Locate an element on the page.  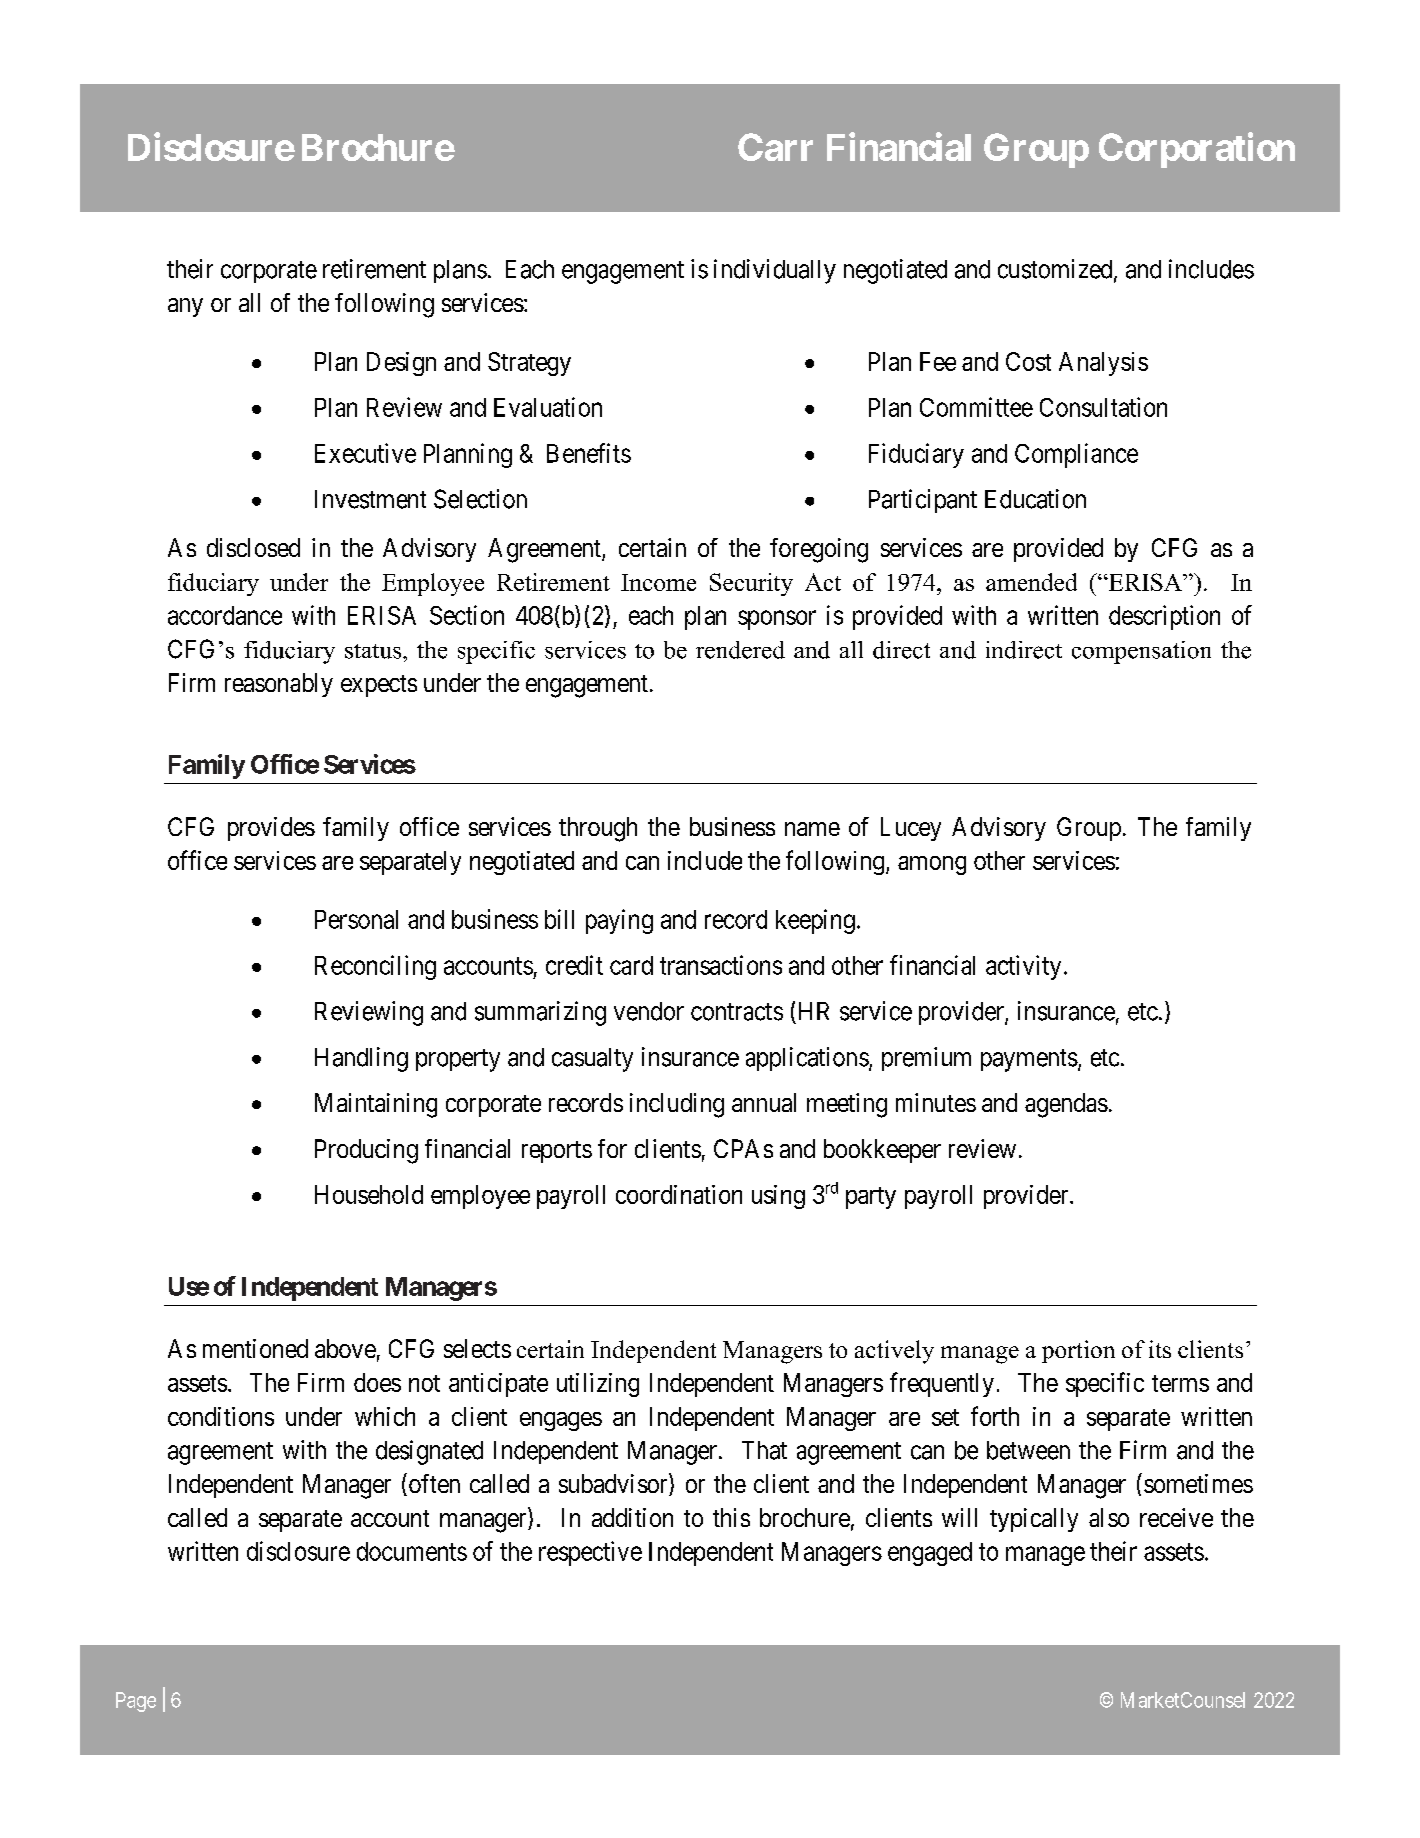
any is located at coordinates (185, 307).
